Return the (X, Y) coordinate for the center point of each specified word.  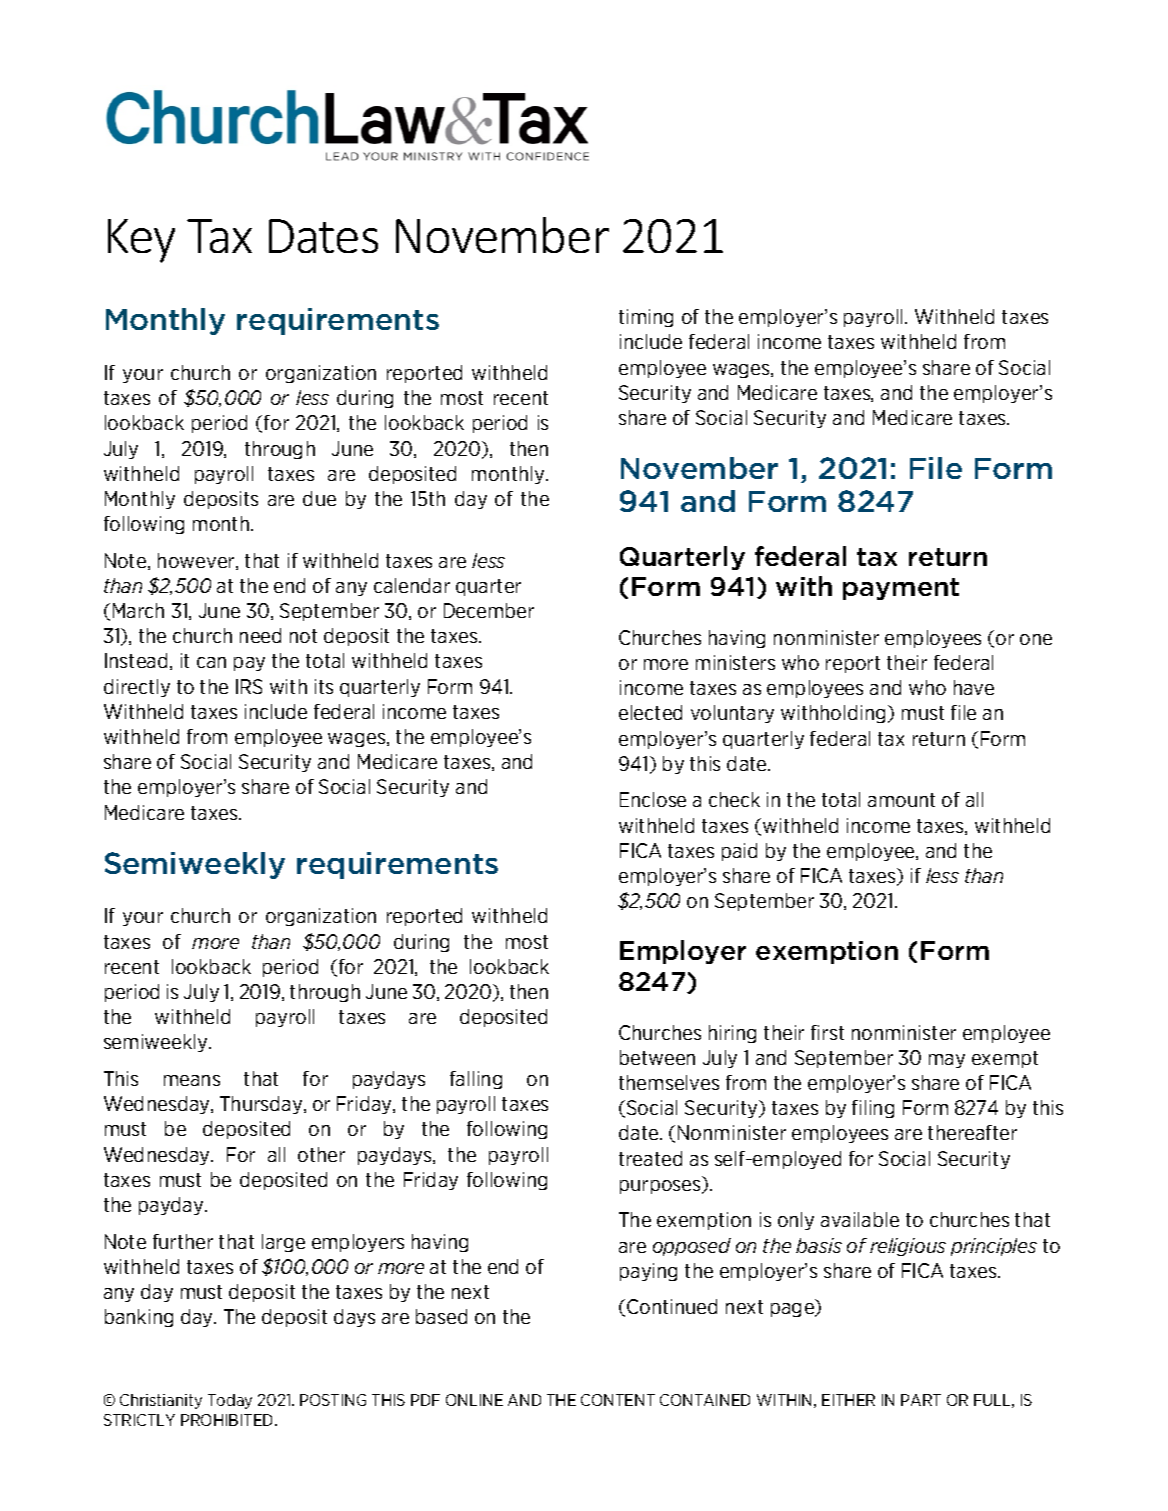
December (489, 610)
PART (921, 1400)
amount (901, 800)
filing (873, 1109)
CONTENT (618, 1400)
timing (646, 318)
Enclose (653, 799)
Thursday (262, 1105)
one (1036, 639)
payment (901, 589)
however (197, 561)
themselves (669, 1082)
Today (230, 1401)
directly (137, 688)
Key (141, 241)
